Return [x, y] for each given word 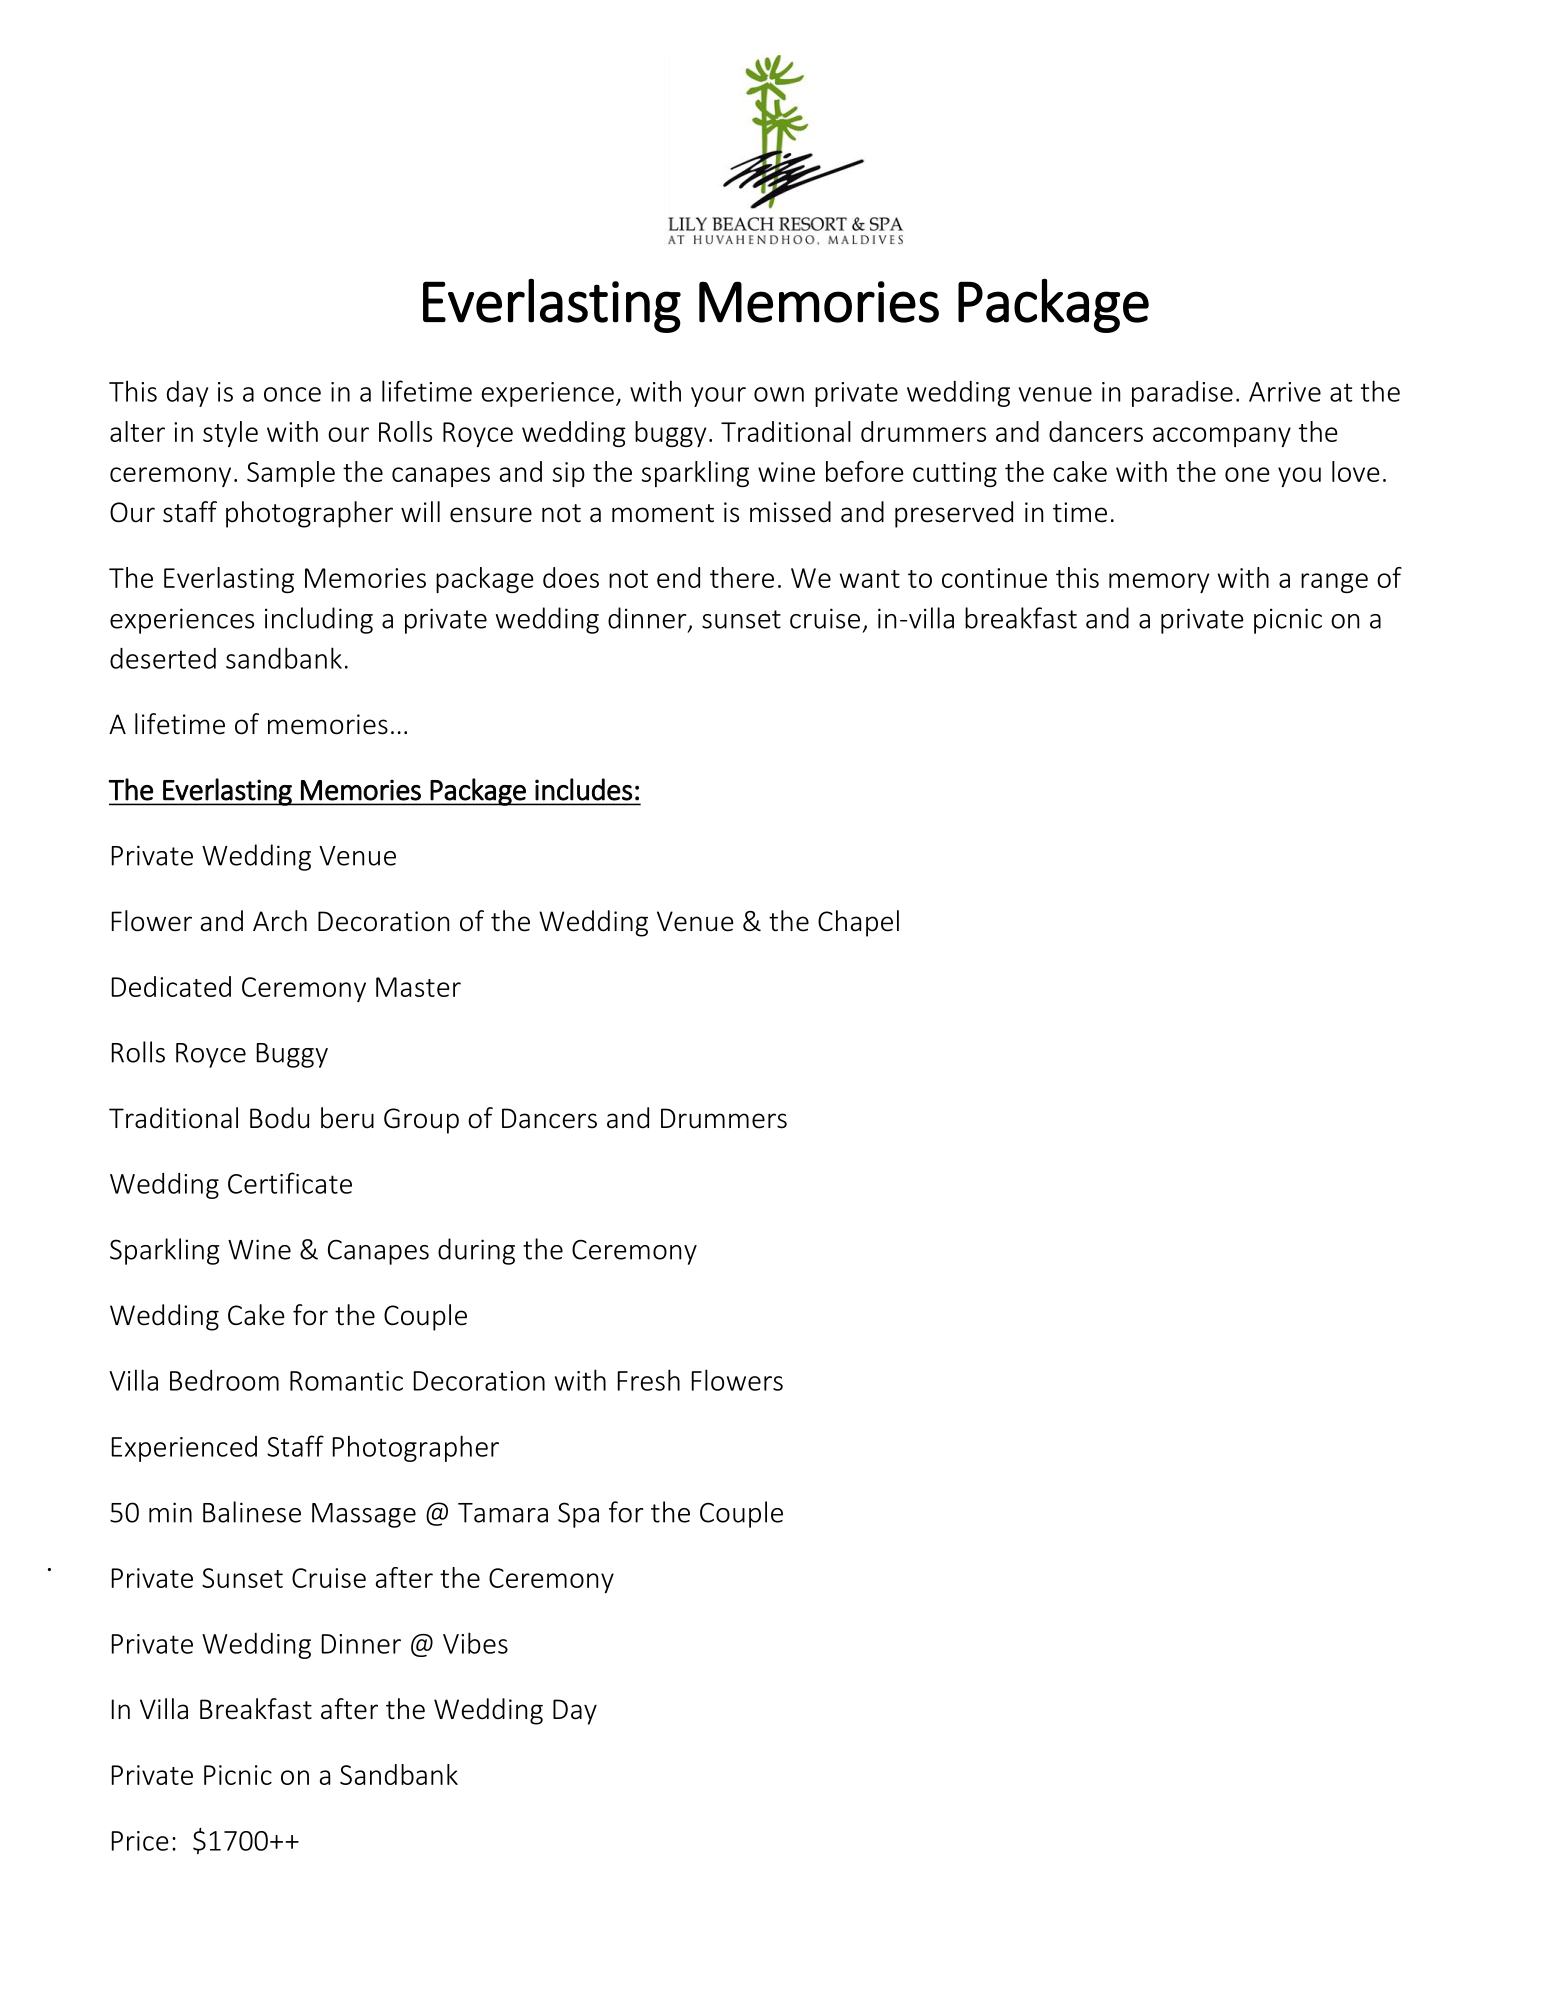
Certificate [290, 1183]
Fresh [649, 1380]
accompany [1222, 437]
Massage [364, 1515]
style [230, 434]
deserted [163, 658]
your [718, 397]
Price [140, 1841]
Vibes [475, 1643]
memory [1159, 583]
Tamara [503, 1513]
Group [421, 1121]
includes [583, 789]
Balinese [252, 1512]
